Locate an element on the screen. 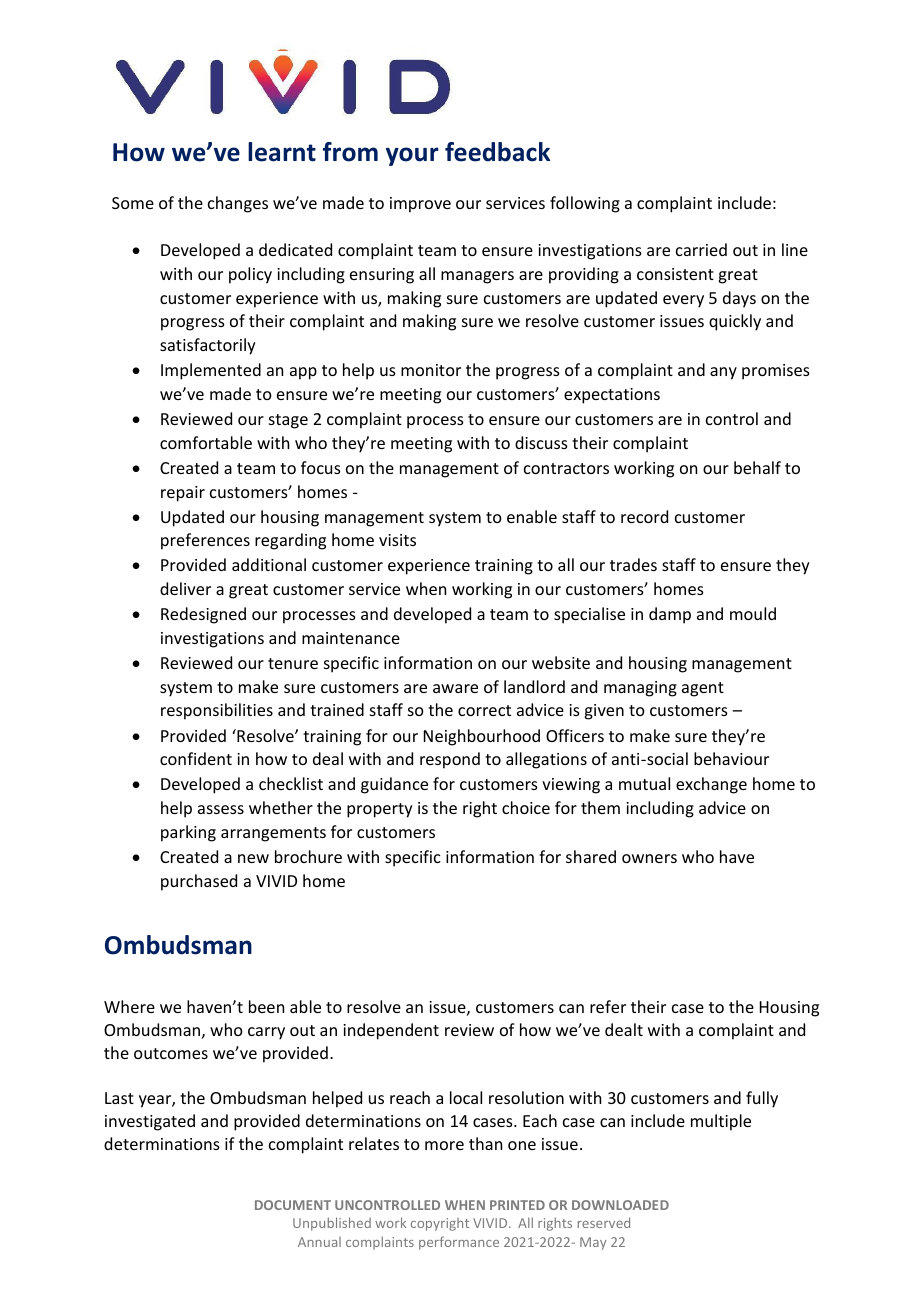  behalf is located at coordinates (757, 467).
